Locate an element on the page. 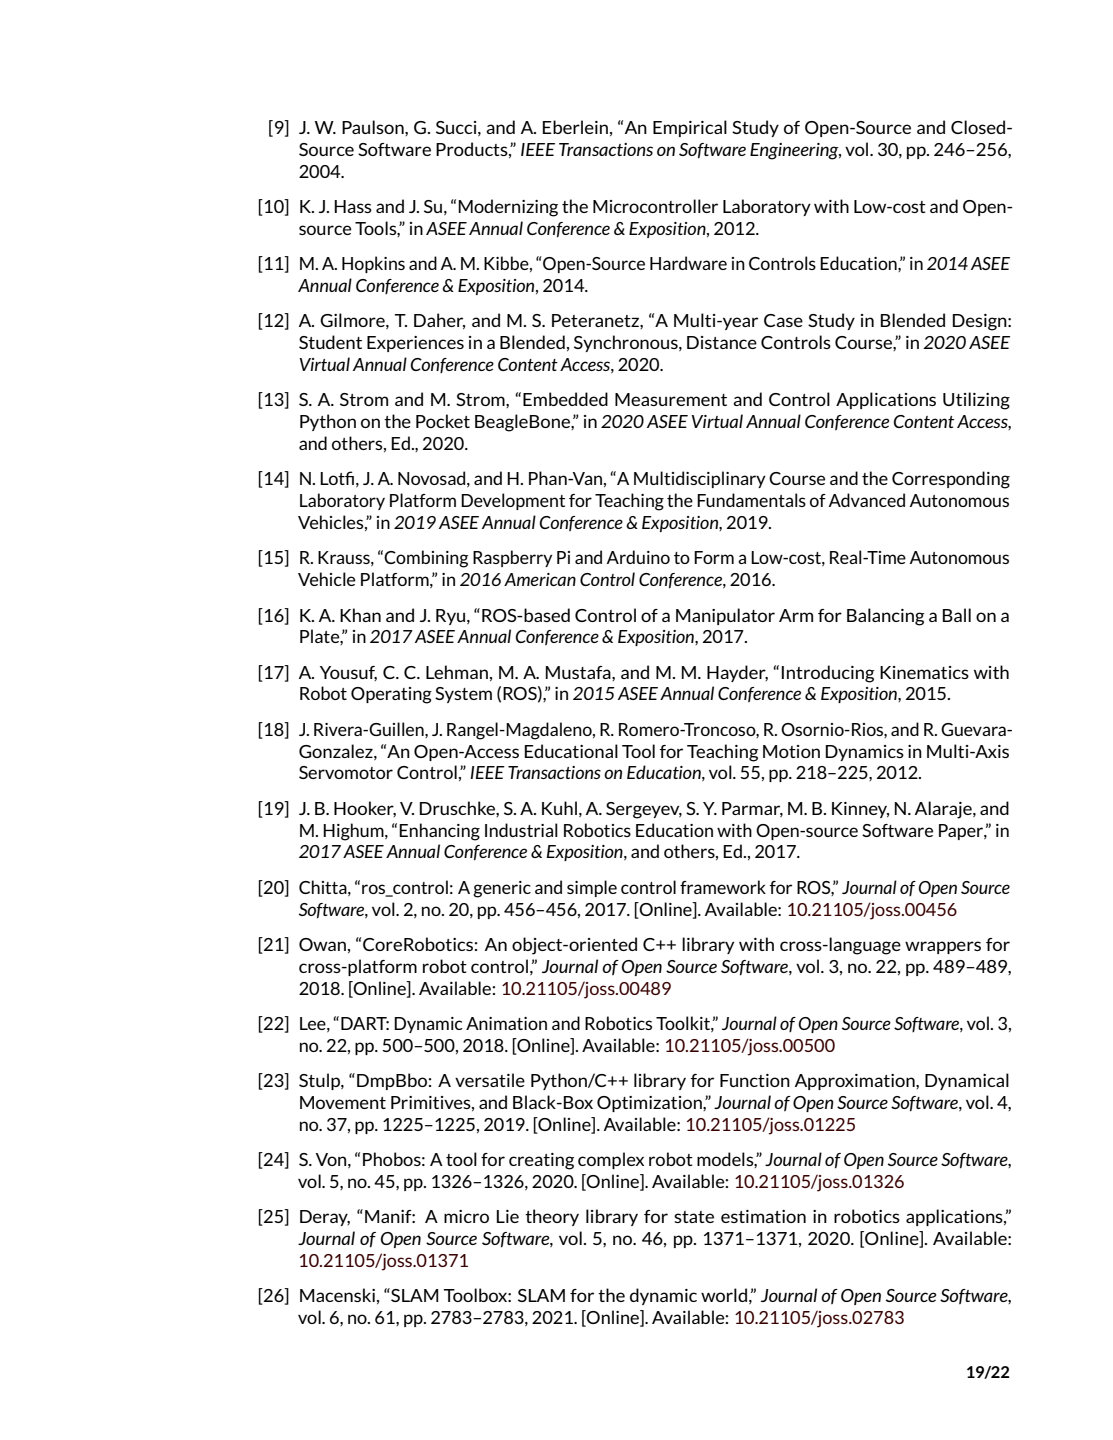  wrappers is located at coordinates (943, 947).
